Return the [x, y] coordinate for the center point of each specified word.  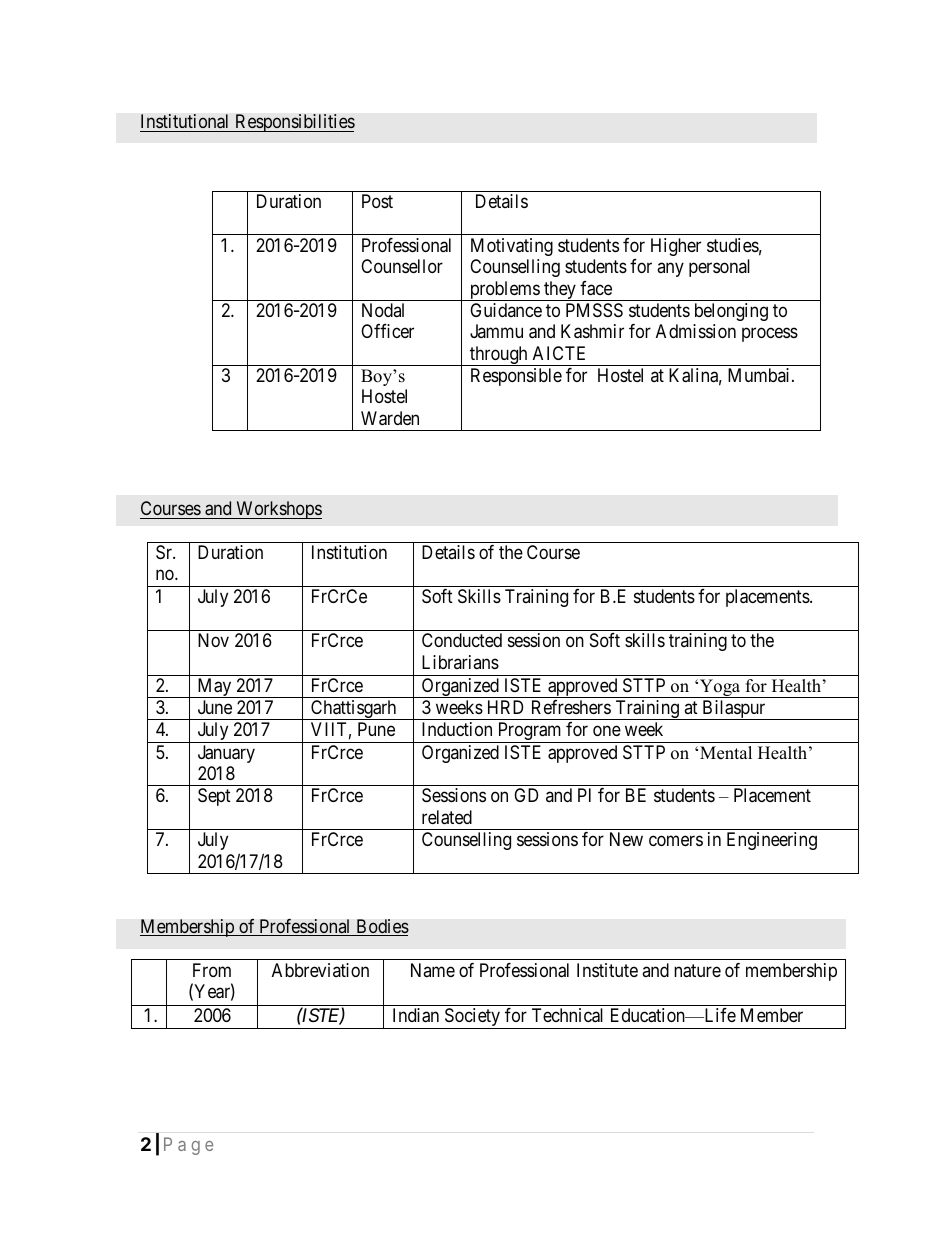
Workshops [278, 510]
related [447, 817]
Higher [676, 247]
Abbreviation [320, 970]
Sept [214, 797]
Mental [726, 753]
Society [472, 1018]
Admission [696, 331]
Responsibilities [294, 123]
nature [697, 971]
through [499, 356]
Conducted [462, 640]
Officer [387, 331]
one [607, 731]
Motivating [512, 247]
